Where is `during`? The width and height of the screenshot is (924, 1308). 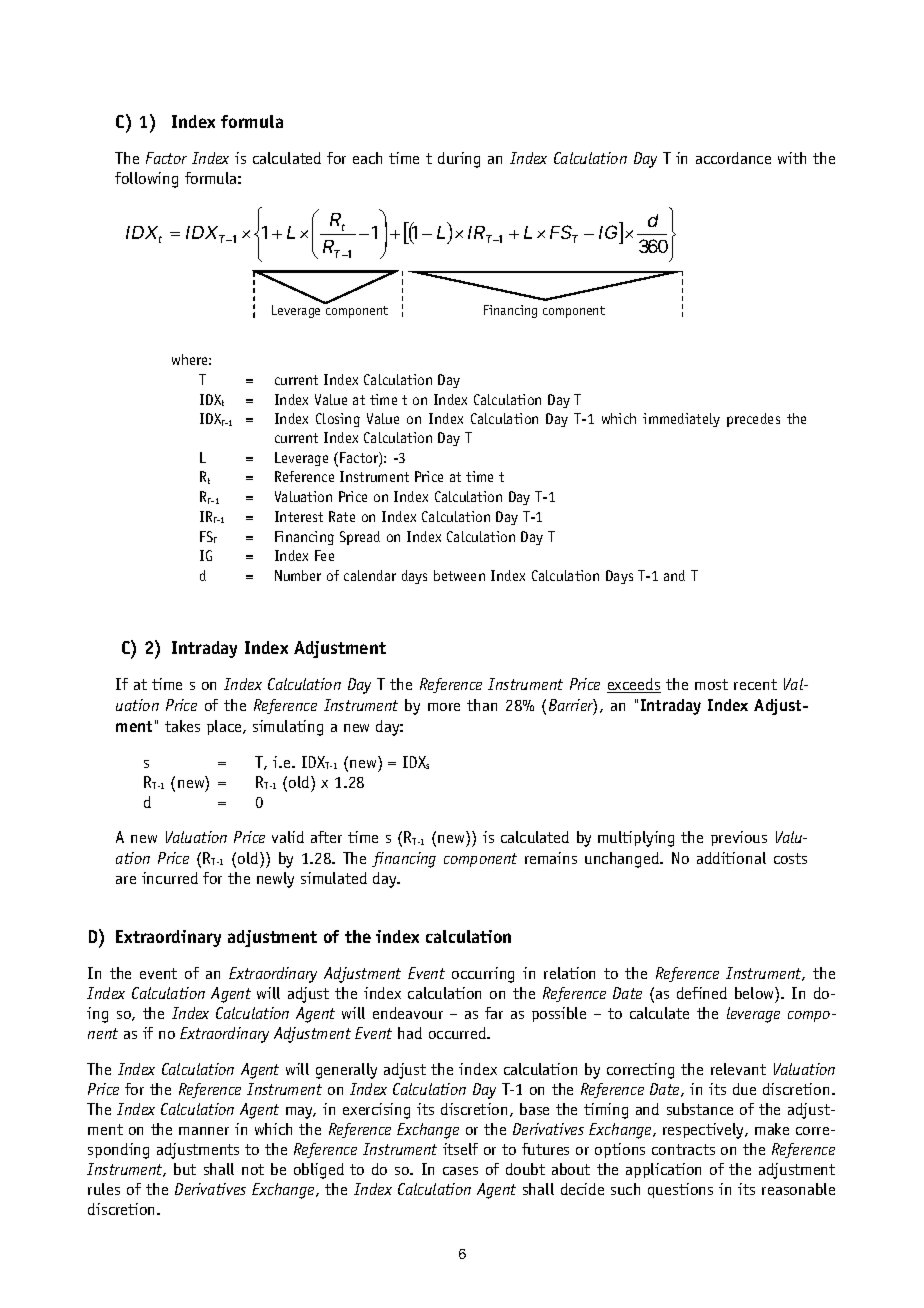
during is located at coordinates (459, 160).
